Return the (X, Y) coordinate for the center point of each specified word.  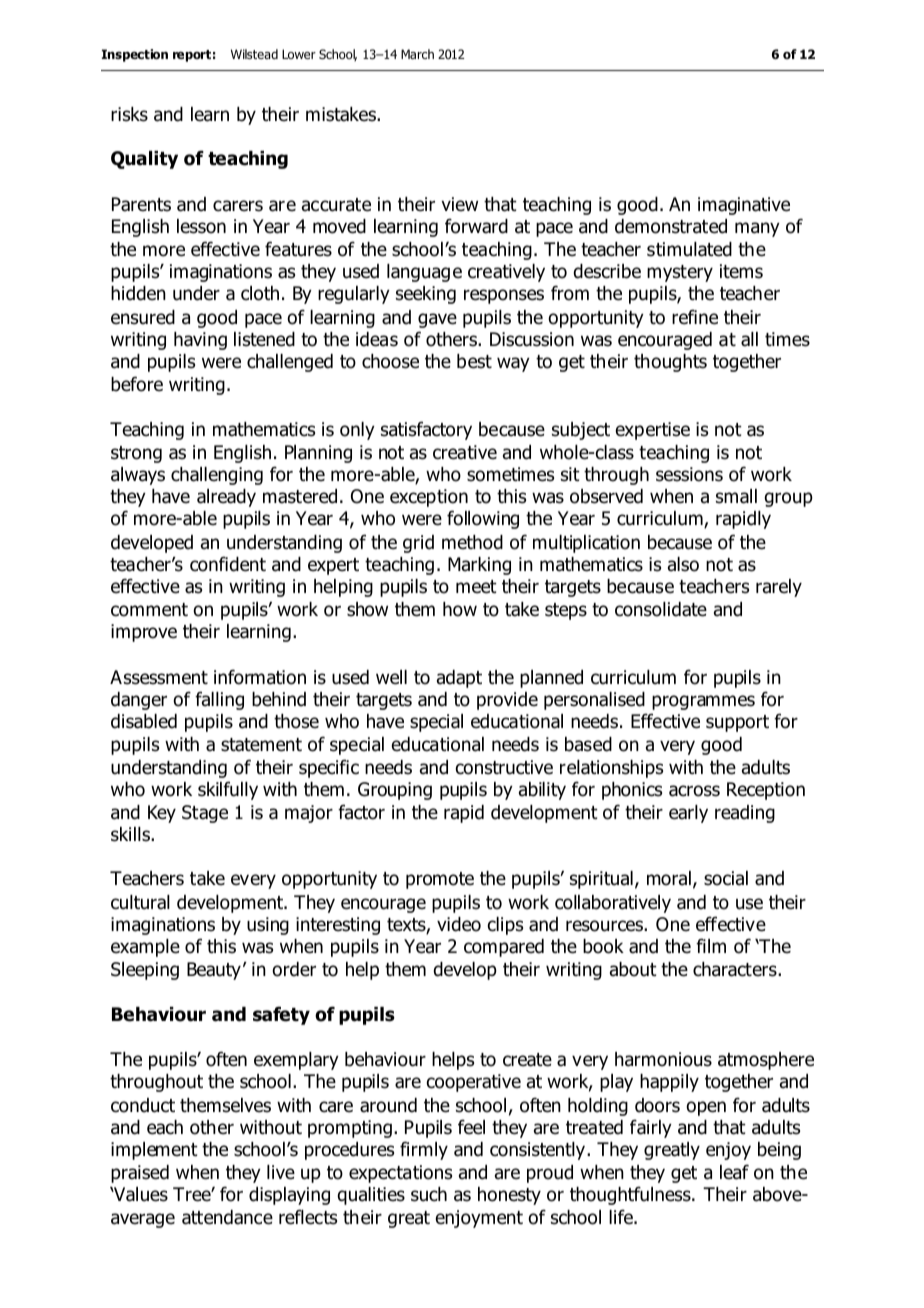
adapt (459, 679)
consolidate (661, 609)
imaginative (744, 206)
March (417, 54)
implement (154, 1151)
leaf (734, 1172)
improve (144, 633)
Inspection (135, 55)
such (429, 1194)
